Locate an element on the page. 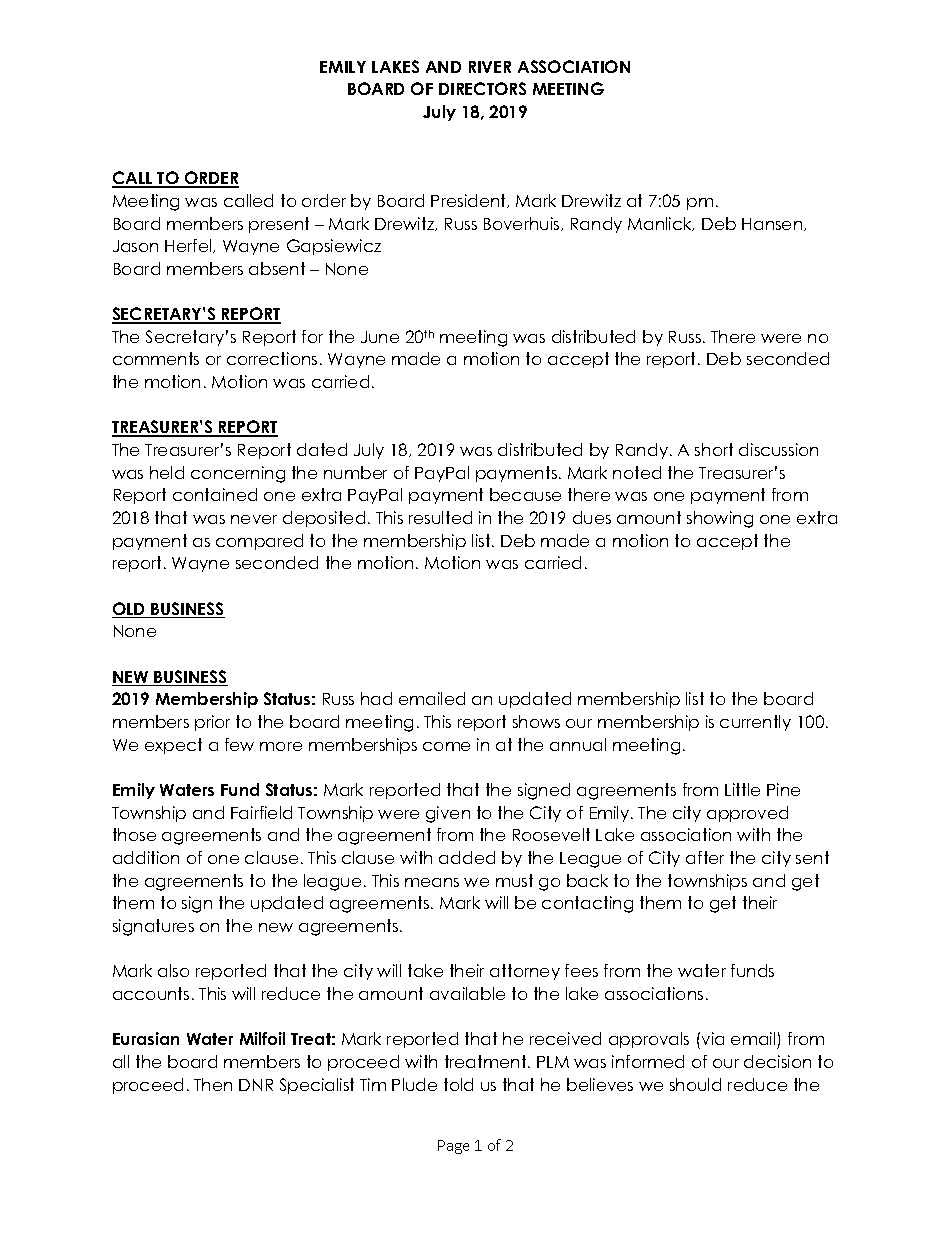 The height and width of the page is (1233, 952). told is located at coordinates (458, 1084).
